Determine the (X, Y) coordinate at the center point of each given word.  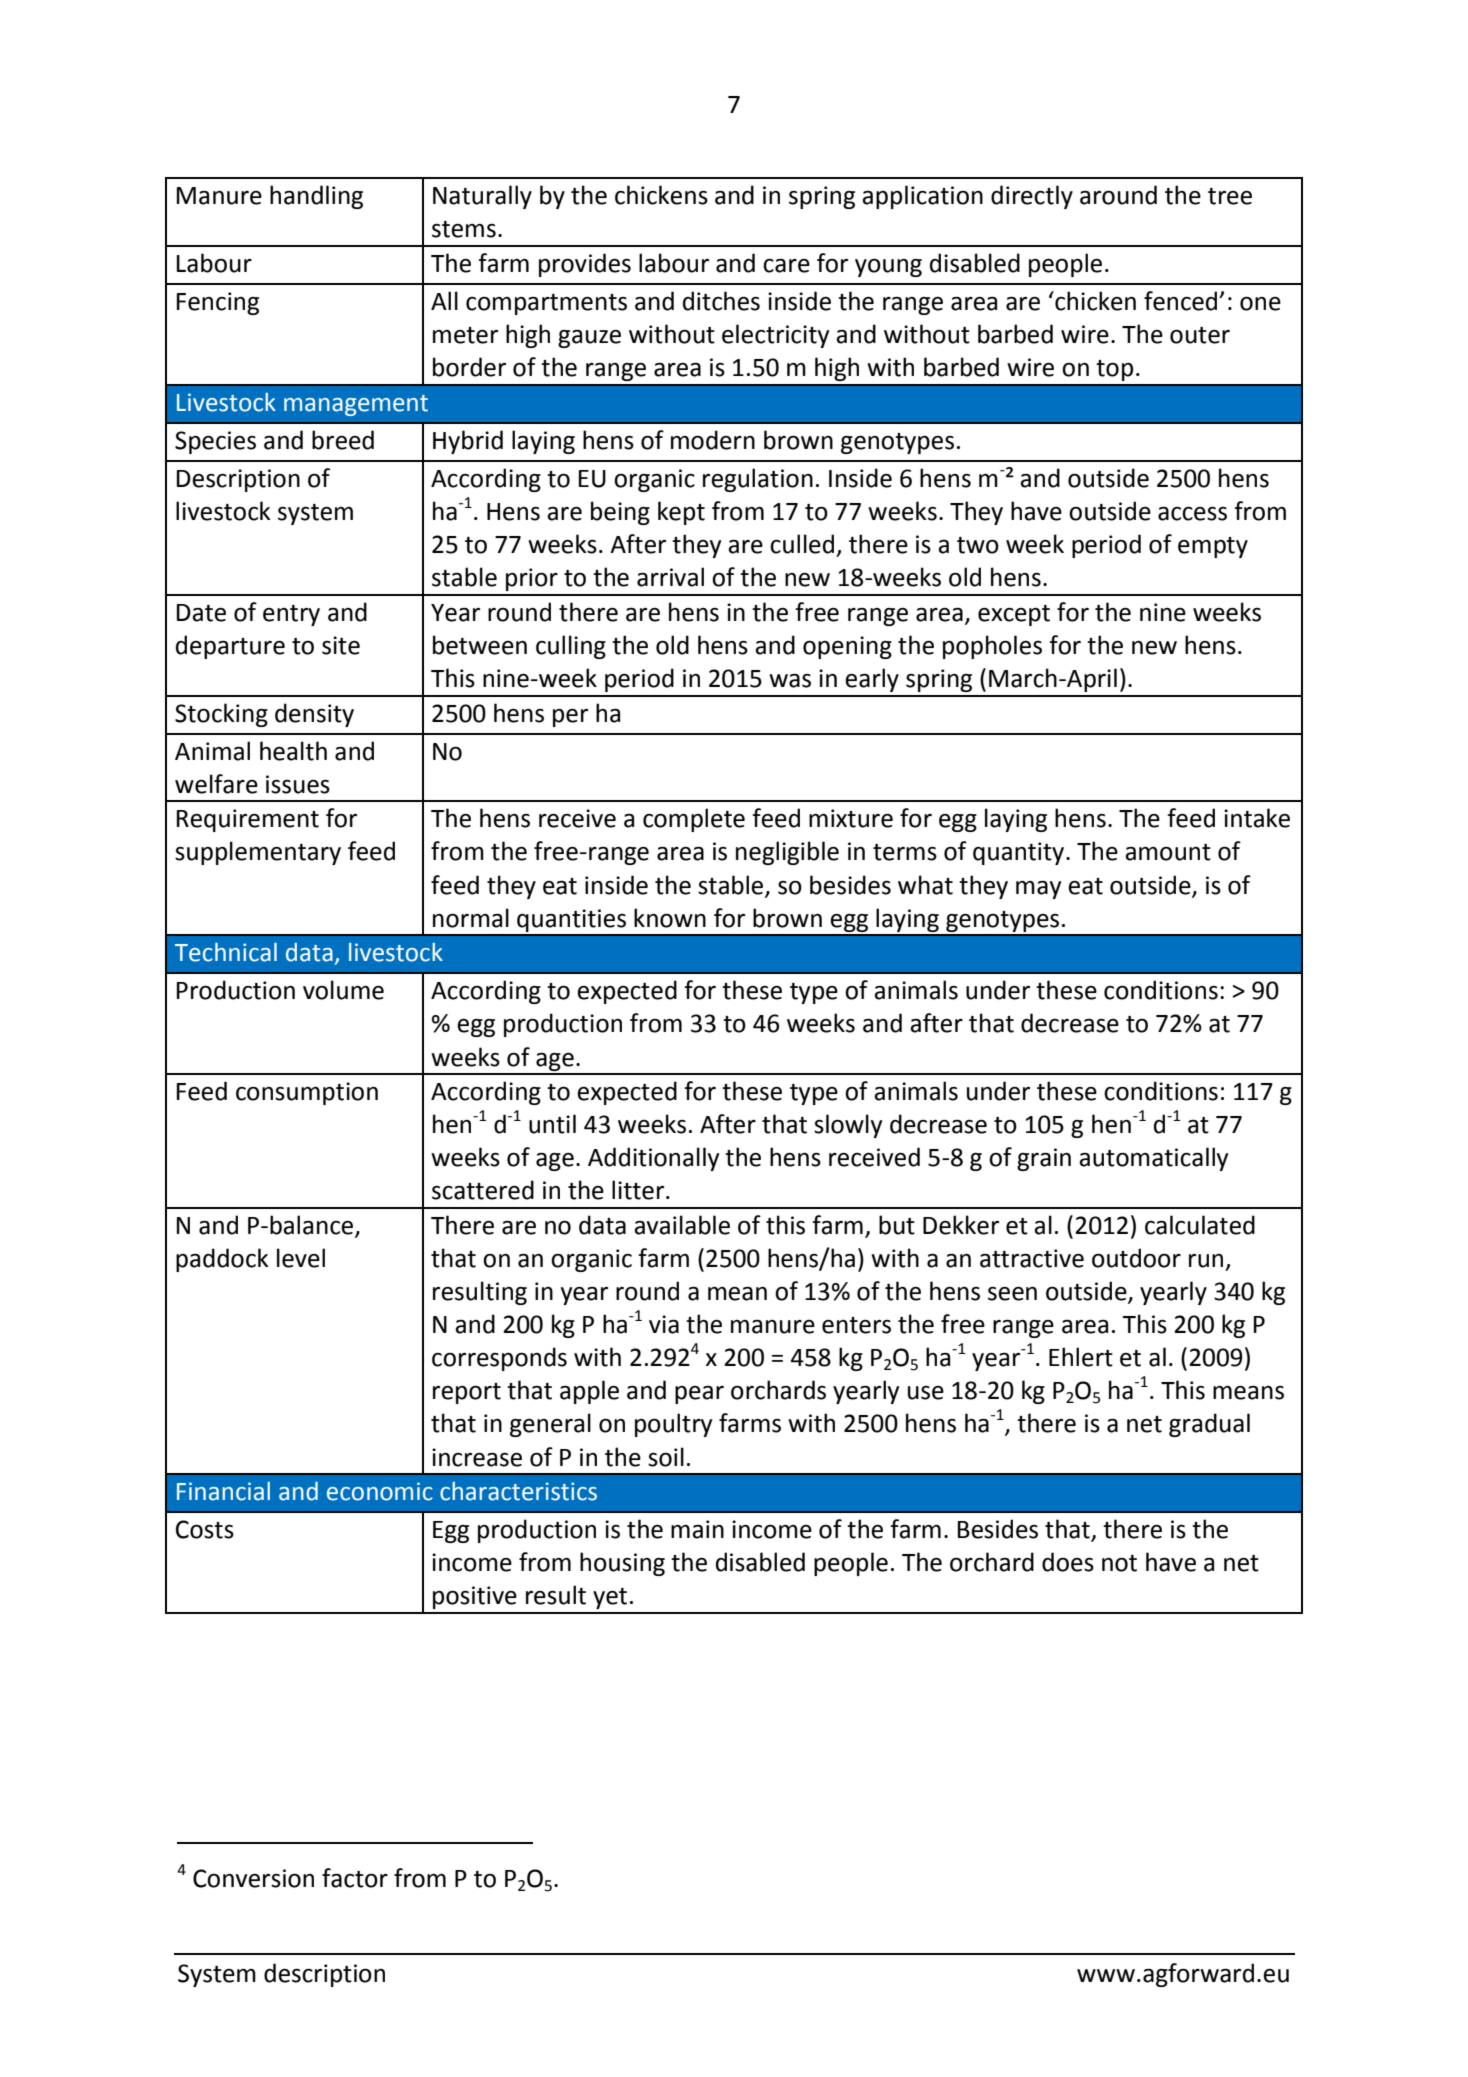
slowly (848, 1126)
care (786, 266)
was (790, 681)
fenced (1182, 301)
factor (355, 1878)
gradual (1209, 1425)
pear (699, 1395)
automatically (1153, 1159)
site (341, 645)
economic (379, 1491)
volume (343, 990)
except (1014, 615)
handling (316, 197)
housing (622, 1564)
